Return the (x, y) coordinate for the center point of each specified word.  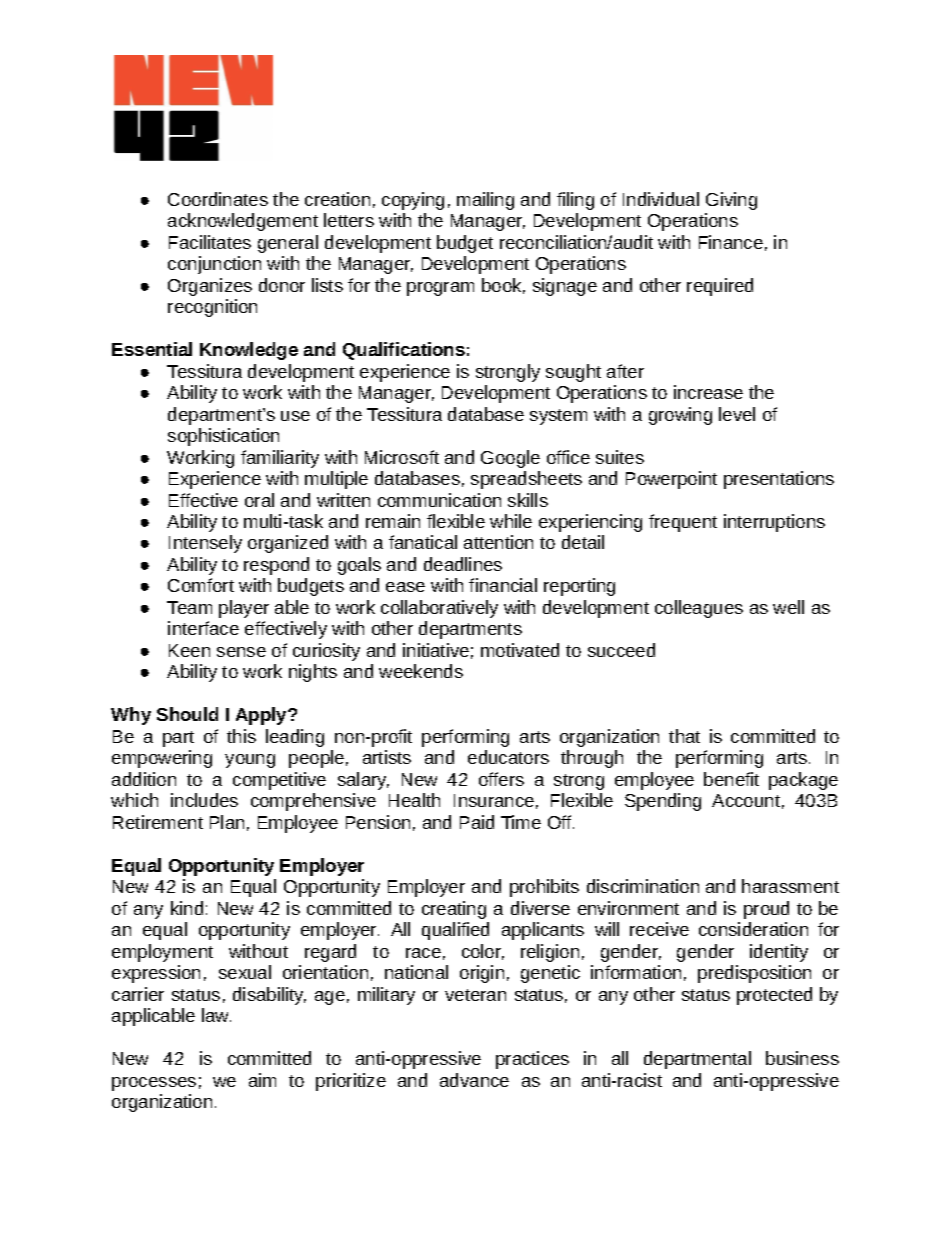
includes (204, 800)
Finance (731, 242)
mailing (485, 201)
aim (262, 1080)
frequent (683, 523)
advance (474, 1080)
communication (439, 500)
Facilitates (210, 242)
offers (501, 779)
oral (259, 500)
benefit (731, 779)
